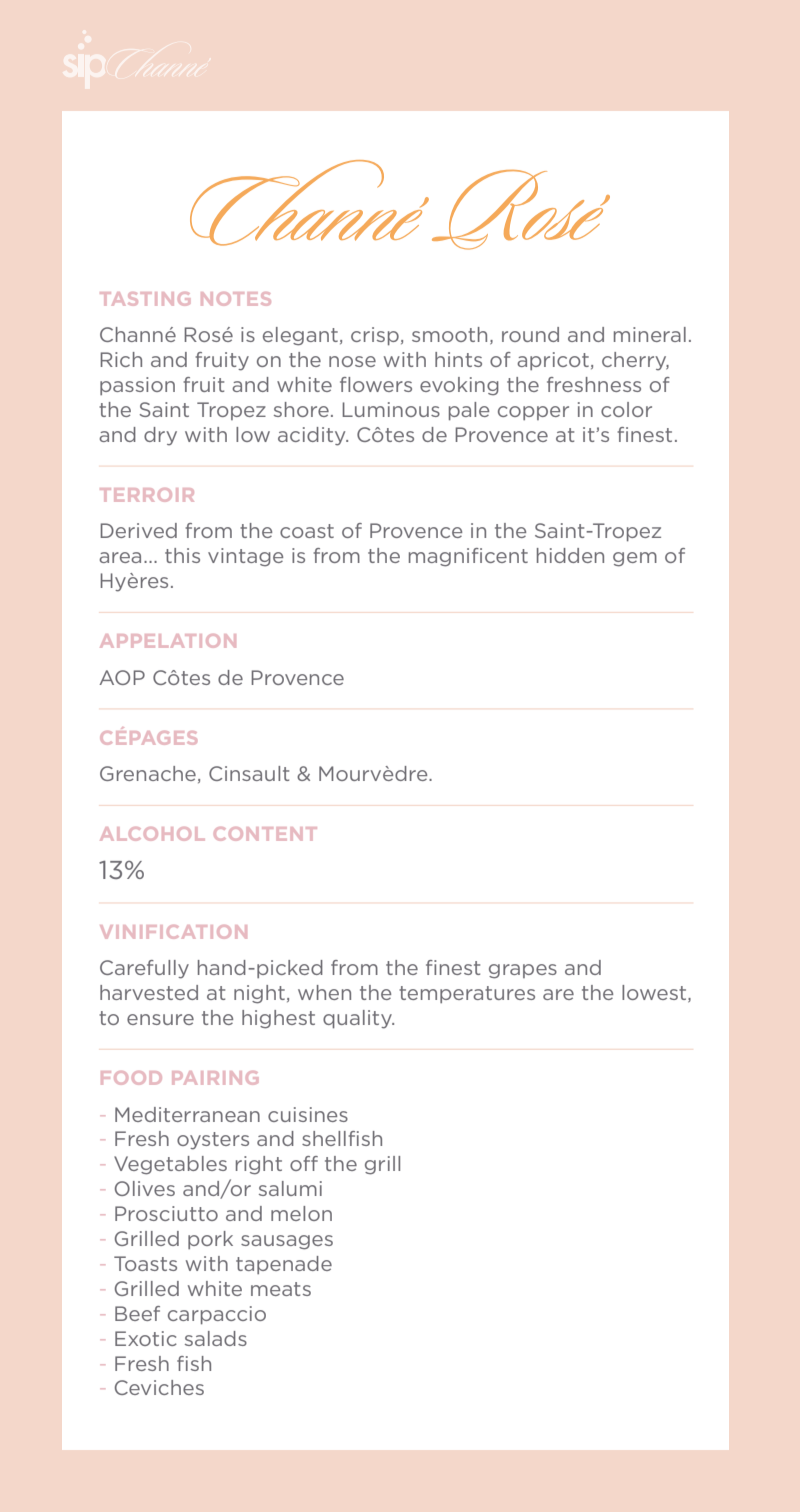 This image has width=800, height=1512. I want to click on salads, so click(216, 1338).
